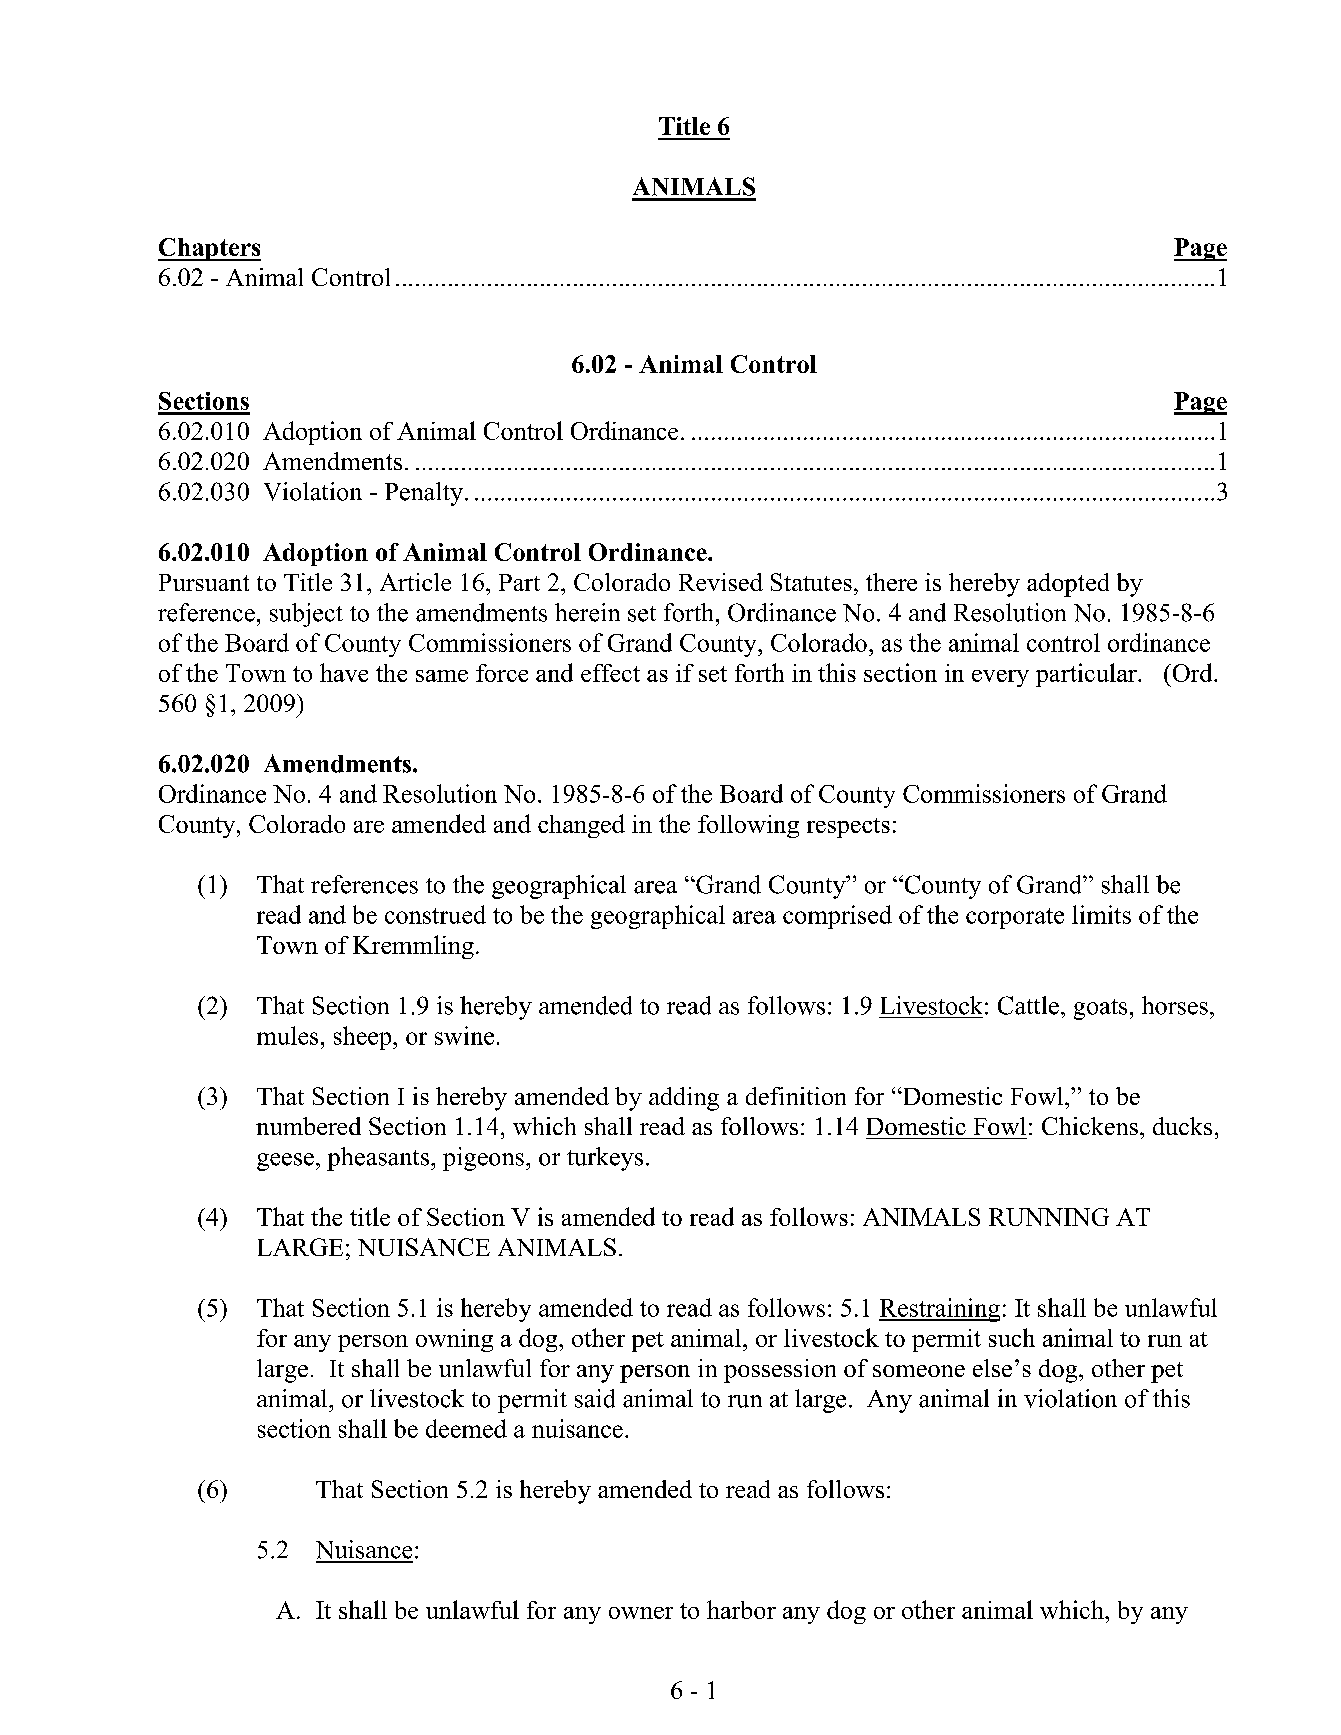 The width and height of the screenshot is (1341, 1735). What do you see at coordinates (424, 494) in the screenshot?
I see `Penalty` at bounding box center [424, 494].
